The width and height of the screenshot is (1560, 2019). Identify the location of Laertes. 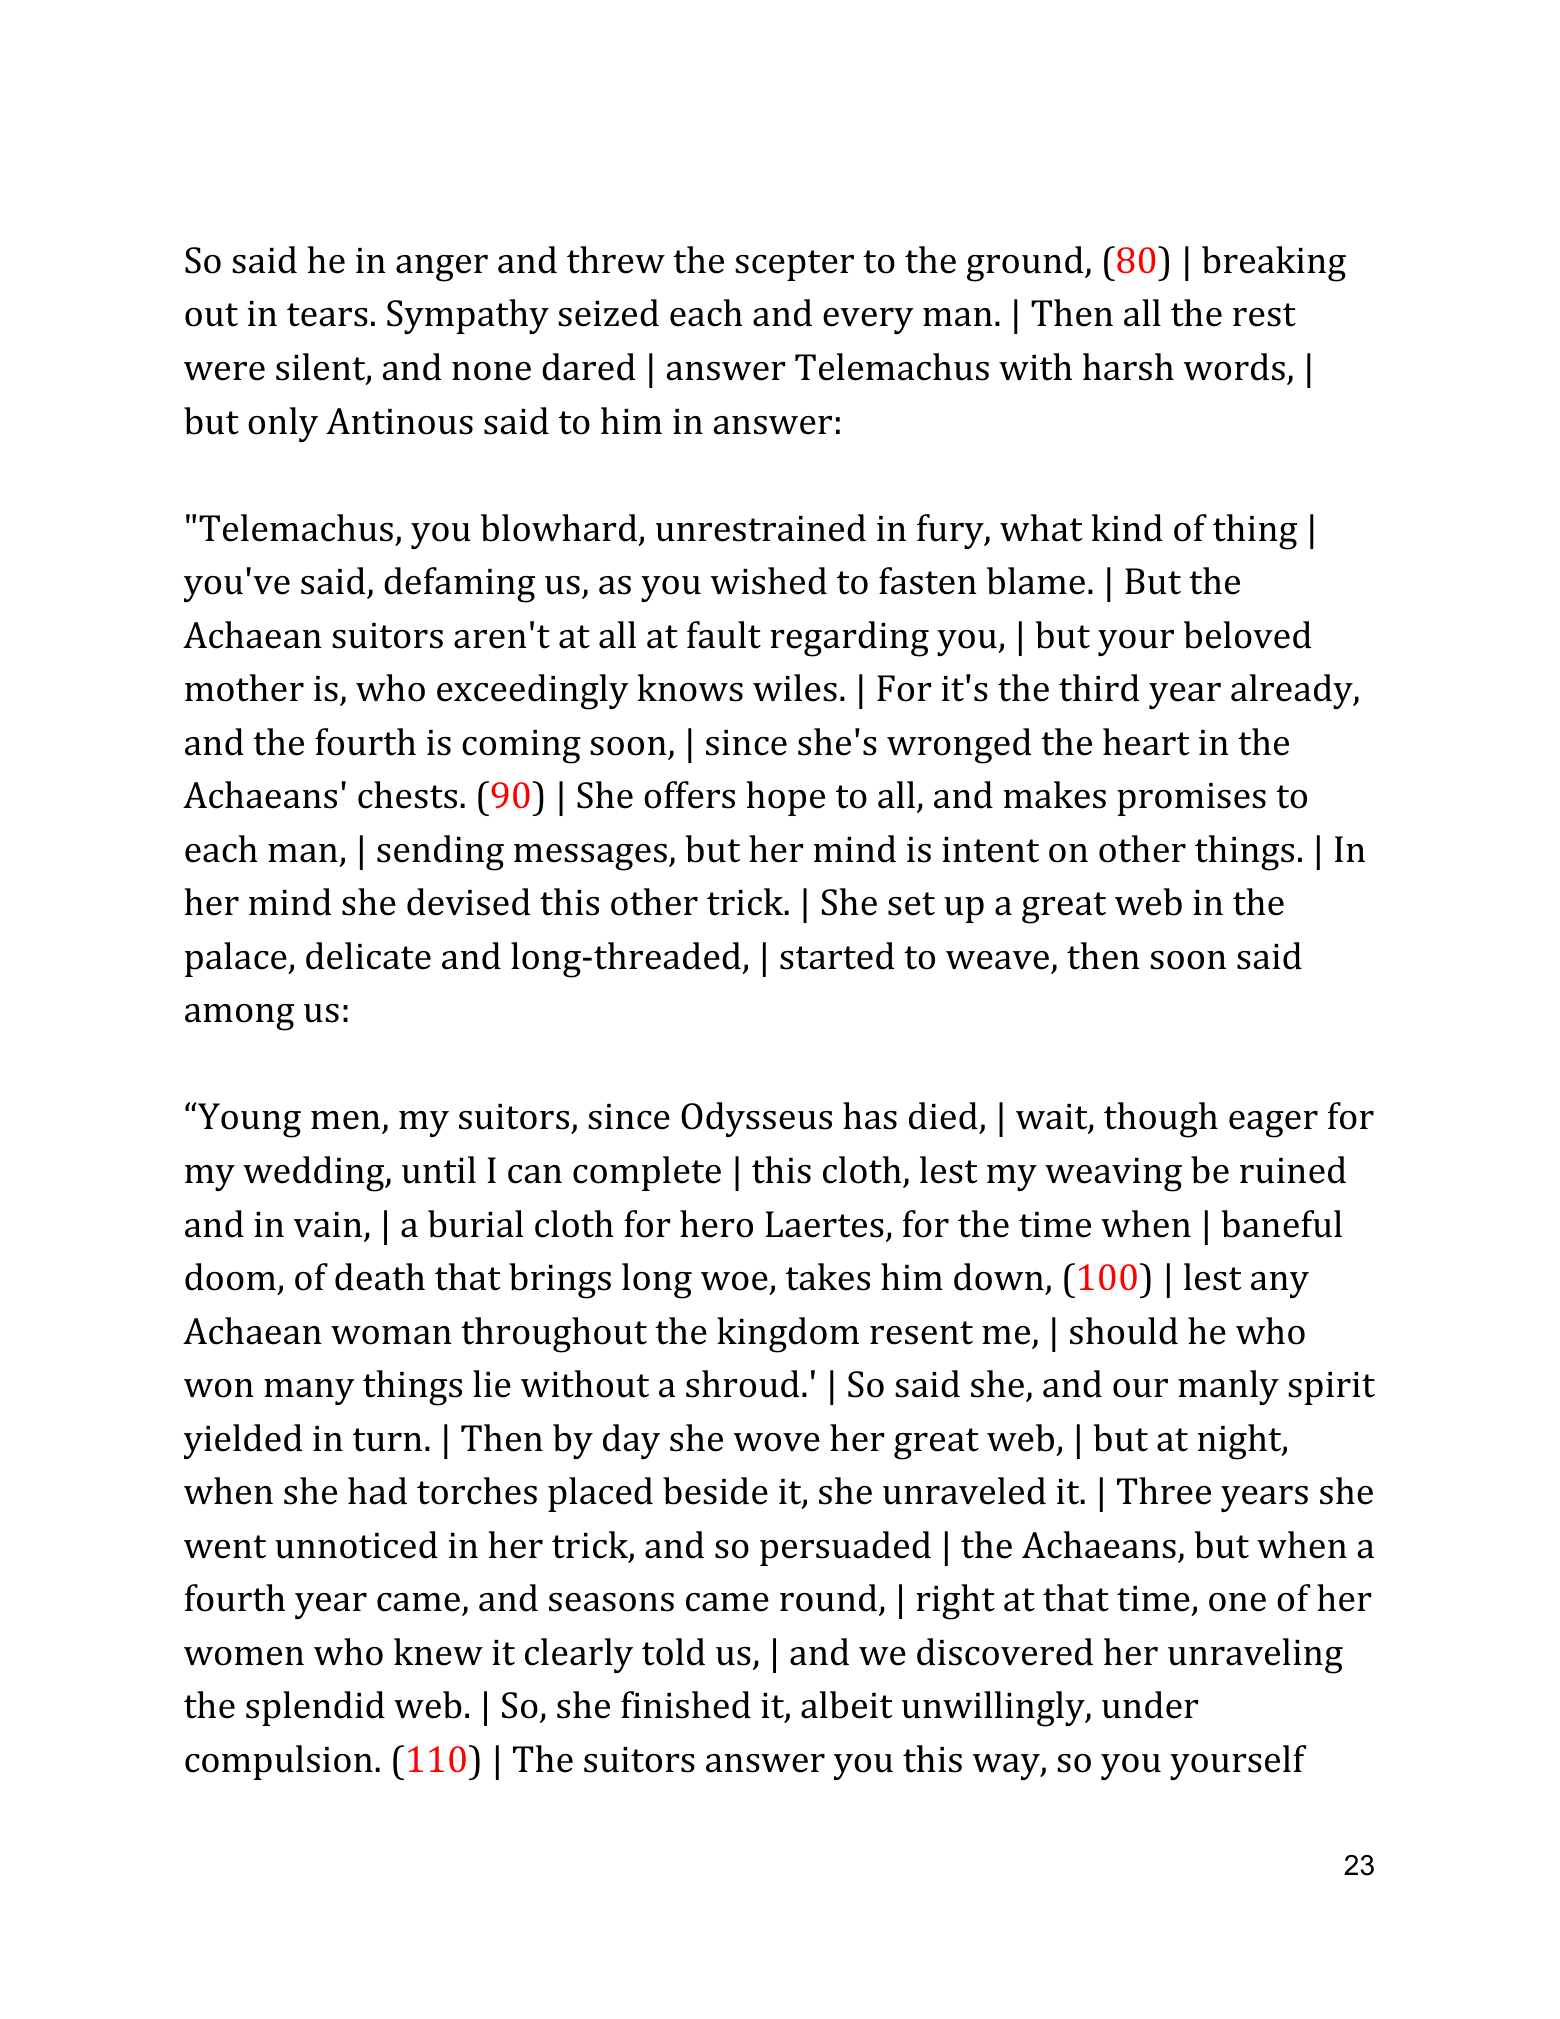
(824, 1224).
